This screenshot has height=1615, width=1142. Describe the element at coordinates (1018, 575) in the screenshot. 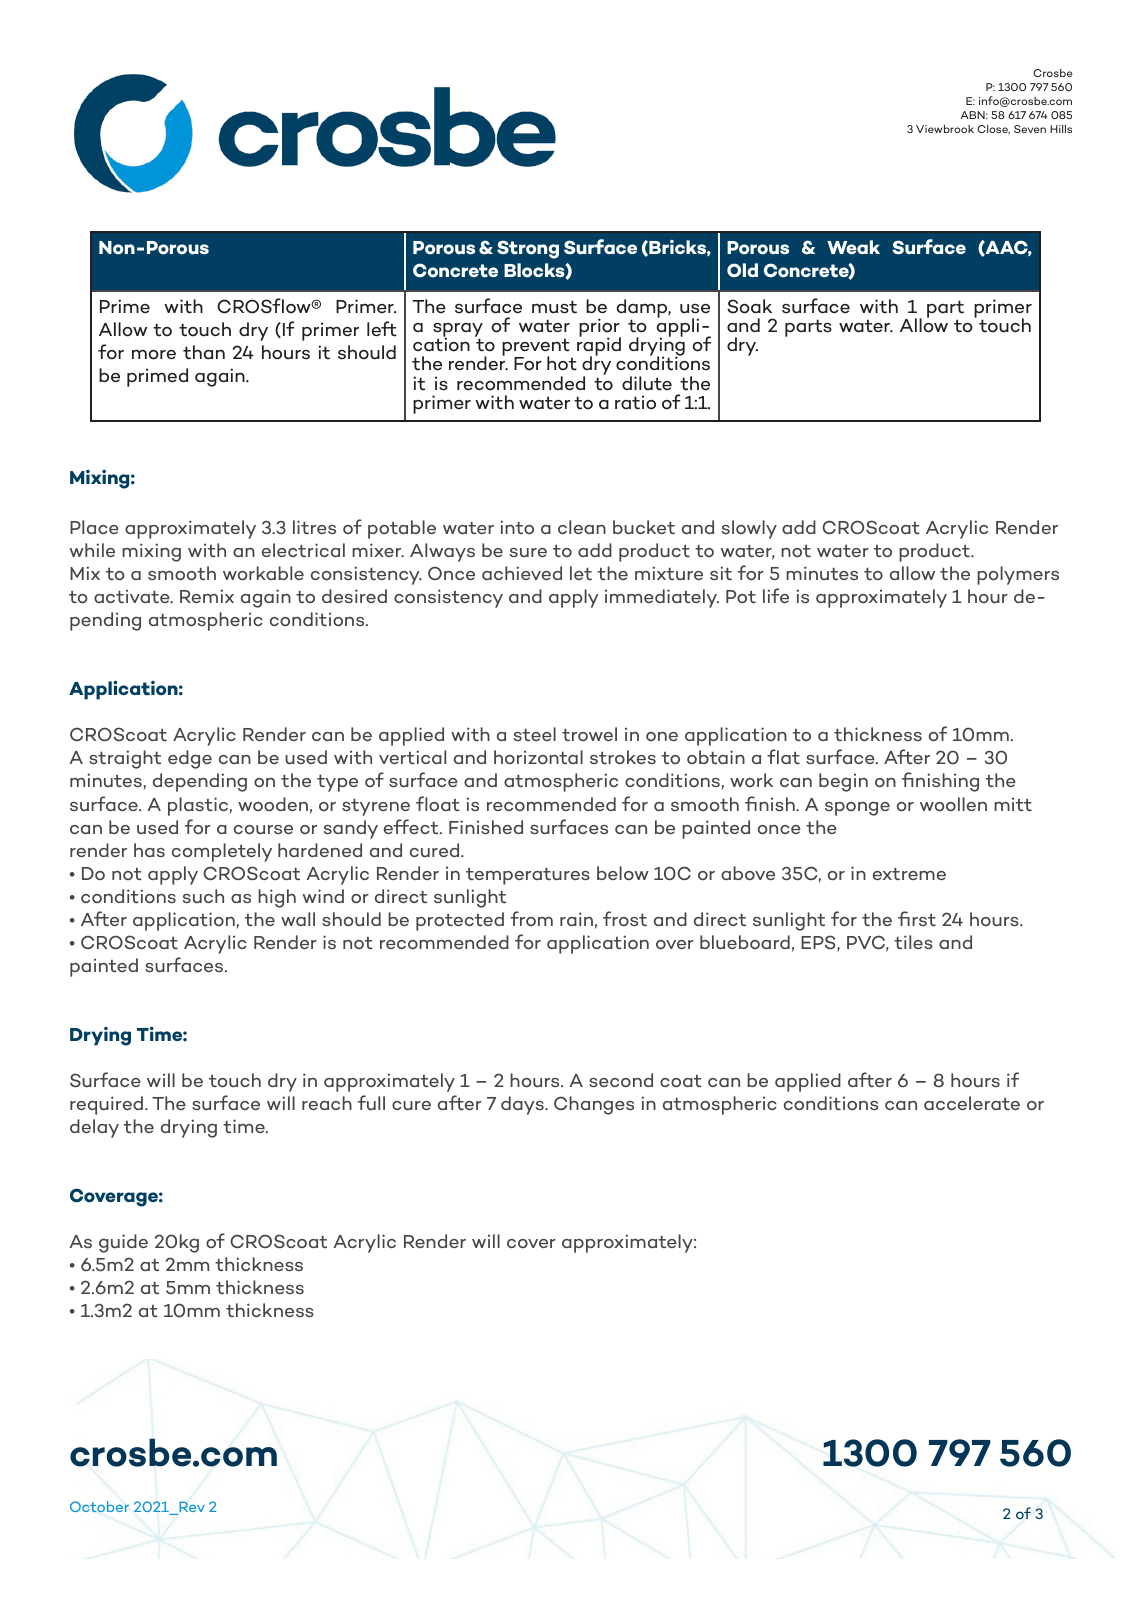

I see `polymers` at that location.
